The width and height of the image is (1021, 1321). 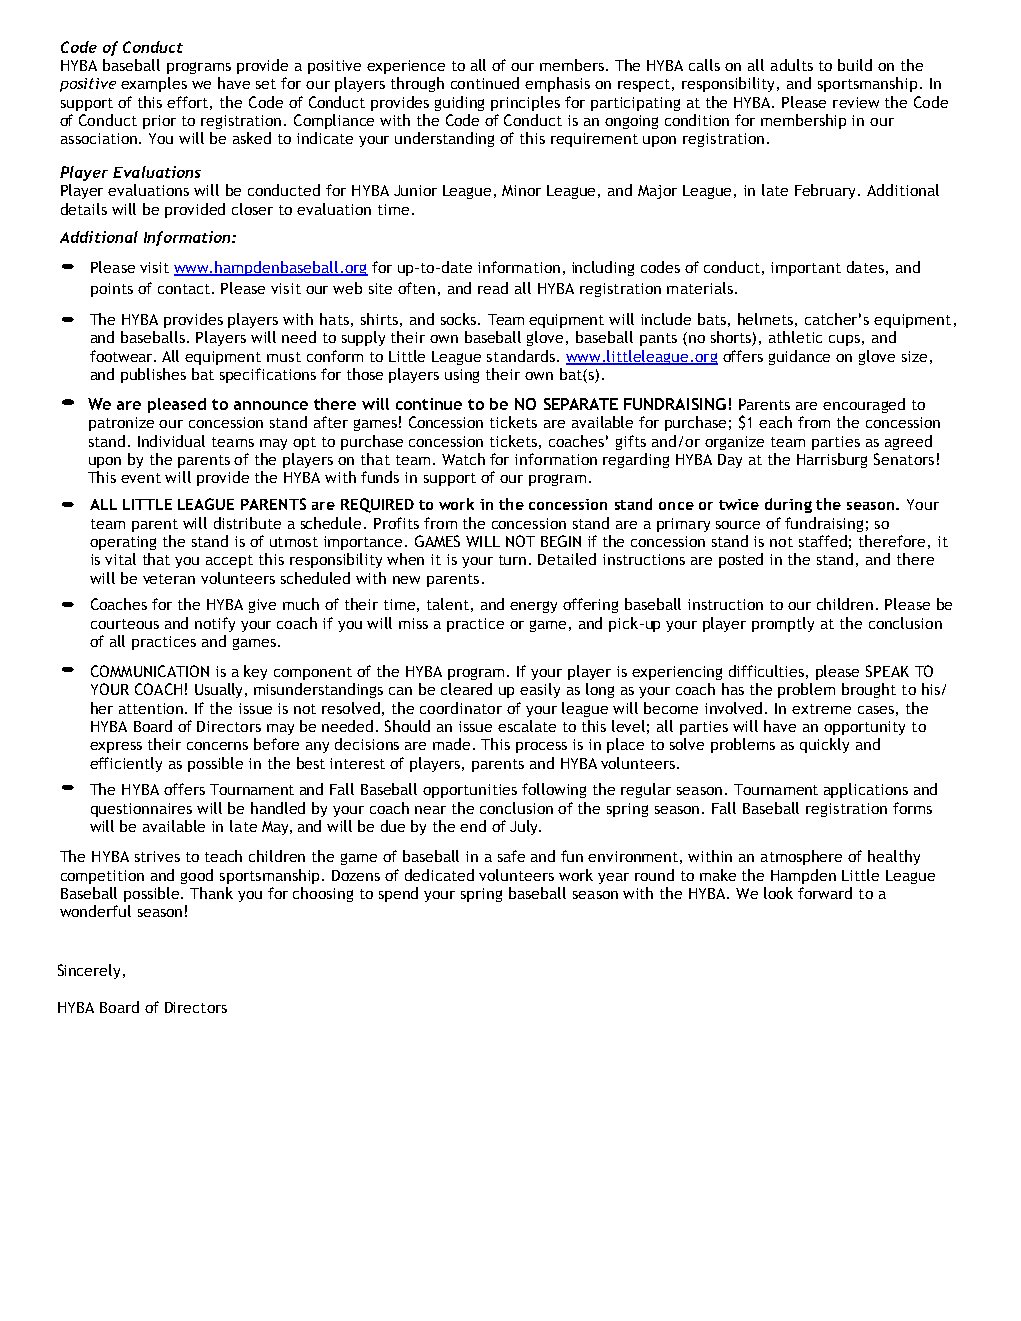 What do you see at coordinates (398, 894) in the image?
I see `spend` at bounding box center [398, 894].
